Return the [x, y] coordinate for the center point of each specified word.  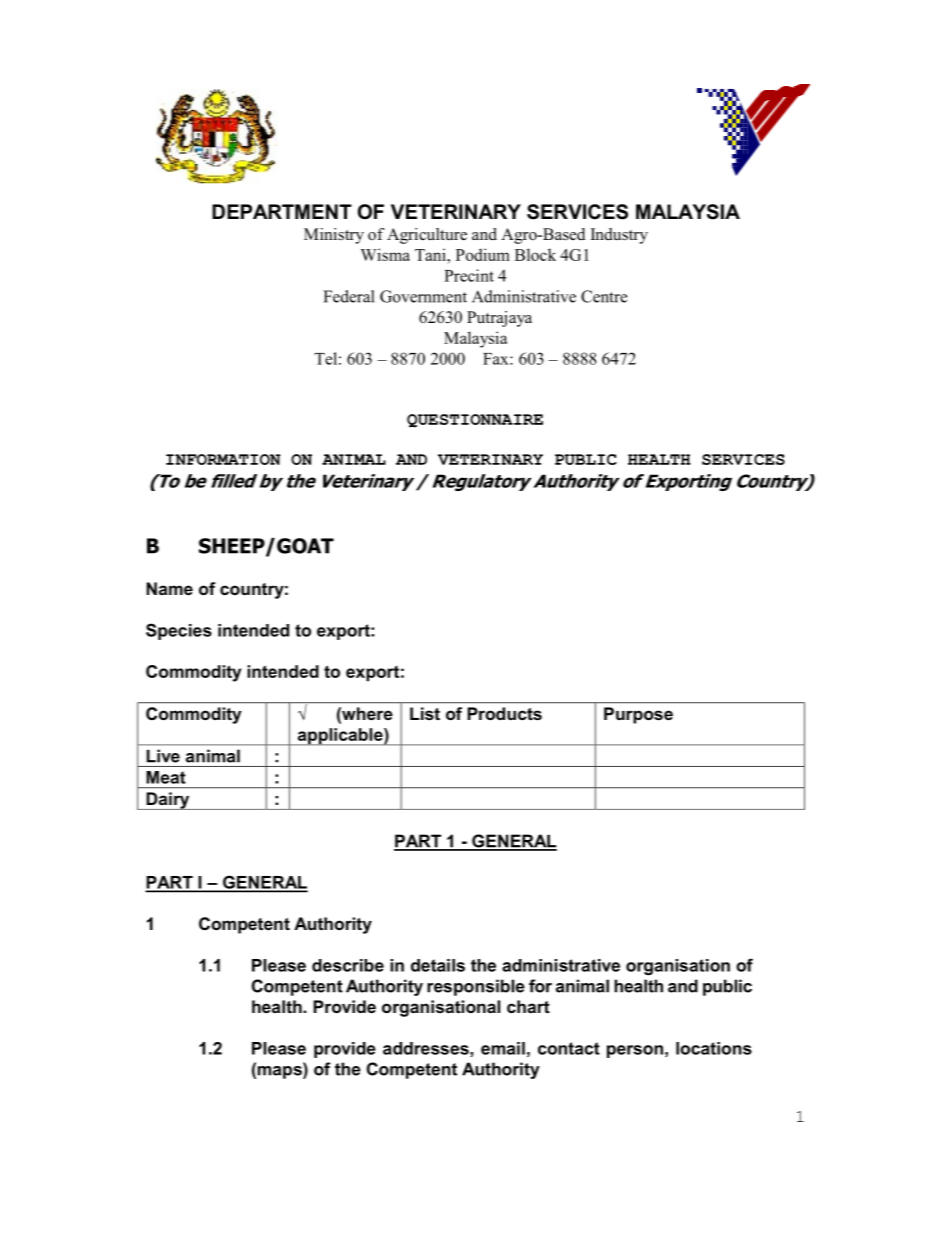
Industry [619, 236]
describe [348, 965]
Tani [431, 254]
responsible [476, 987]
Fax [497, 359]
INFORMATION [223, 459]
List [425, 713]
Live [163, 756]
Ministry [334, 236]
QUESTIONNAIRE [475, 421]
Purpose [638, 715]
